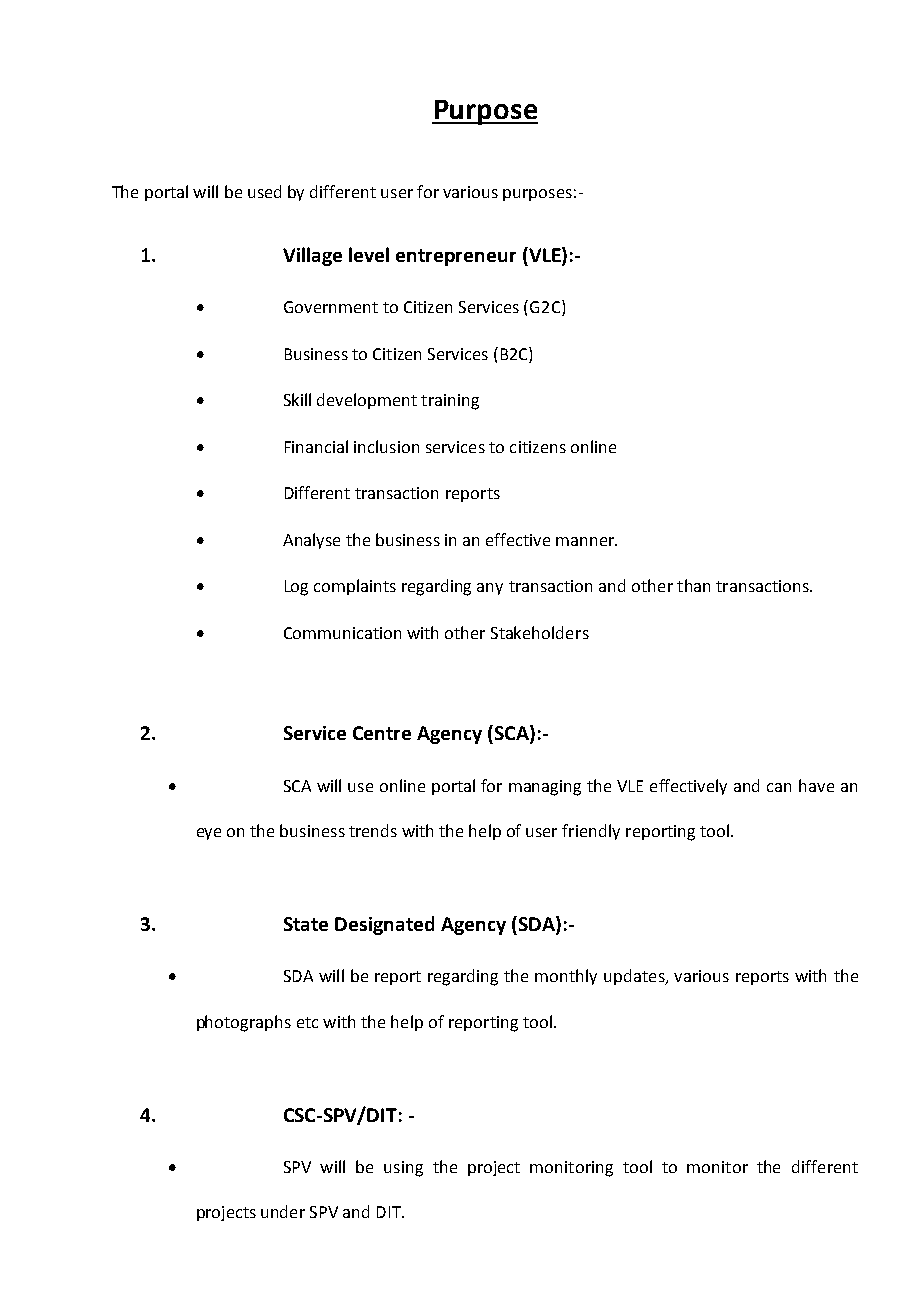 This page has height=1308, width=924. I want to click on monthly, so click(566, 977).
